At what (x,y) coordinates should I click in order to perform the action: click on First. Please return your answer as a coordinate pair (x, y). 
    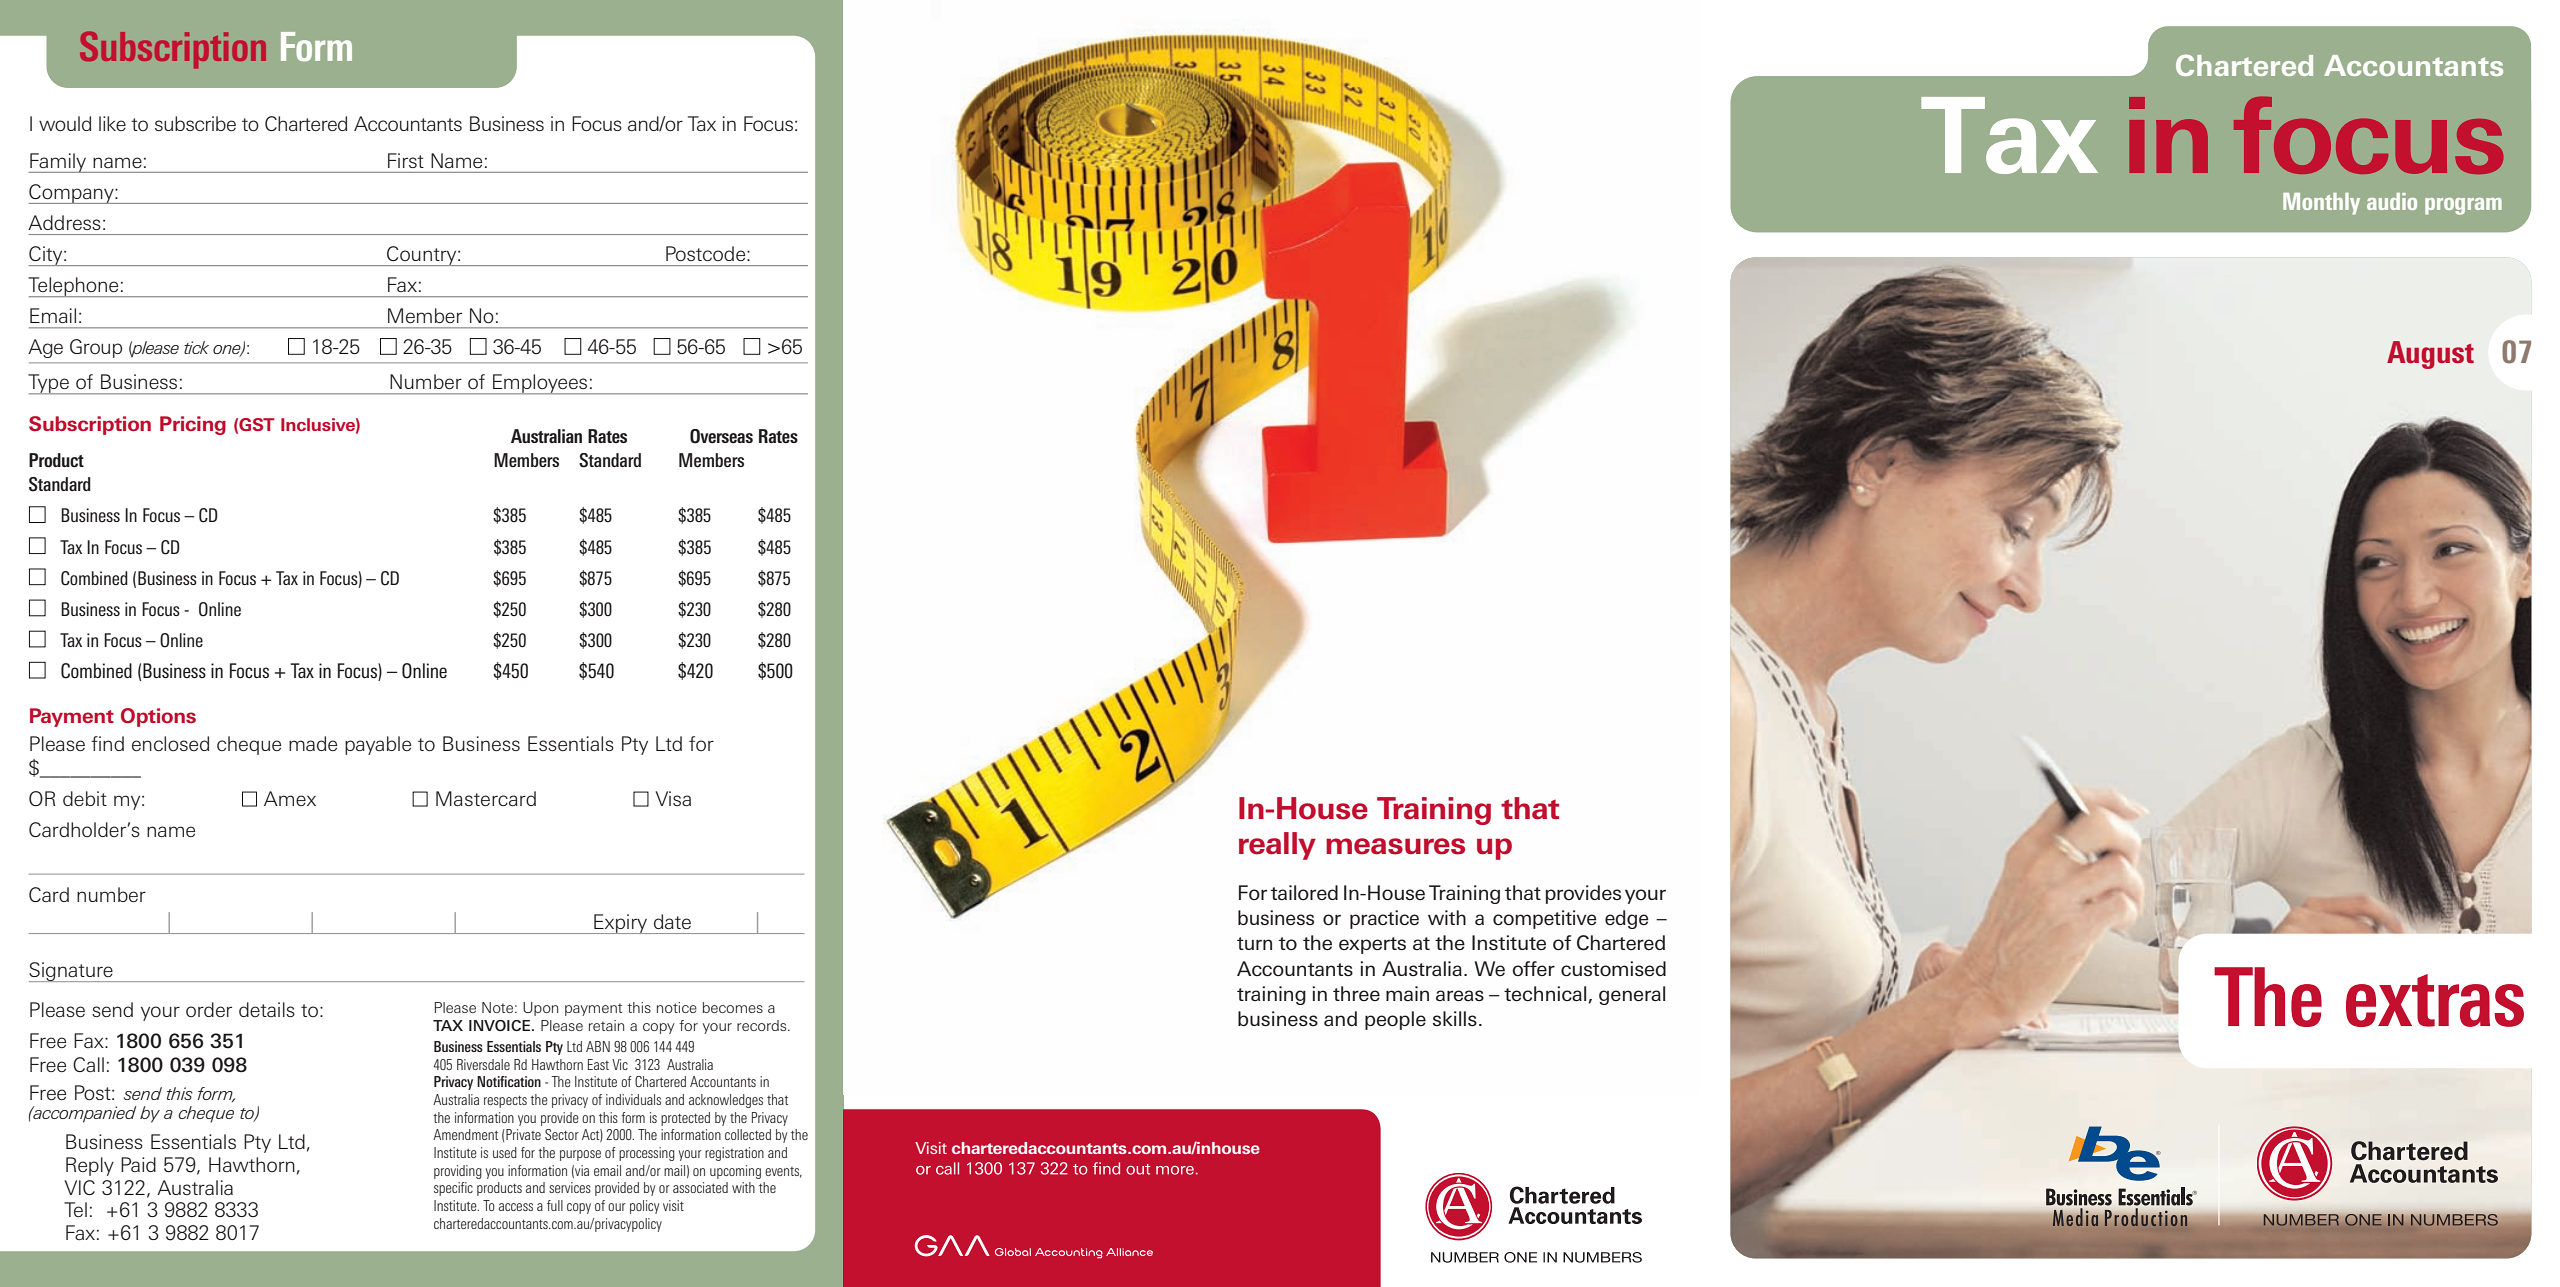
    Looking at the image, I should click on (406, 160).
